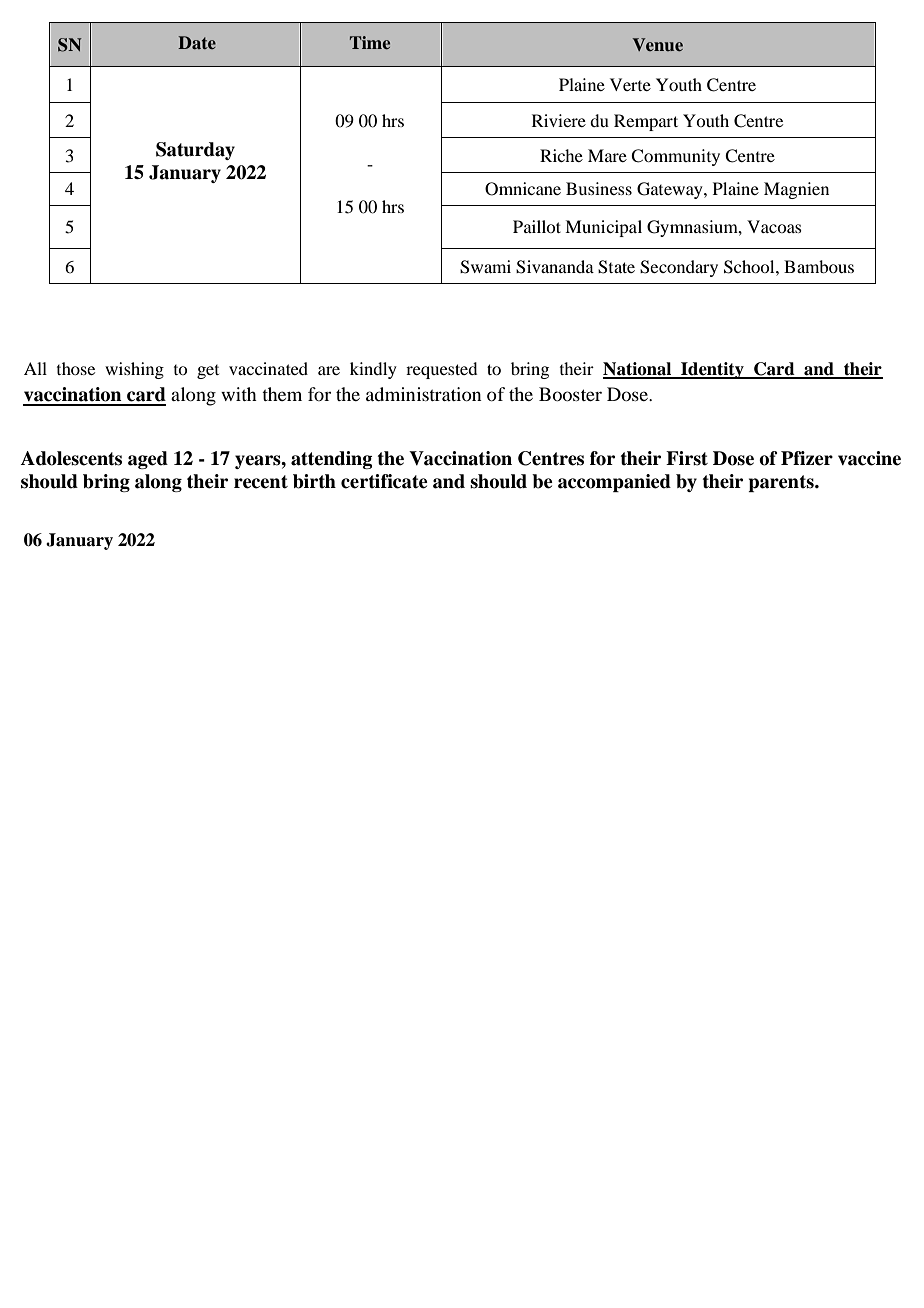  I want to click on School, so click(750, 267).
